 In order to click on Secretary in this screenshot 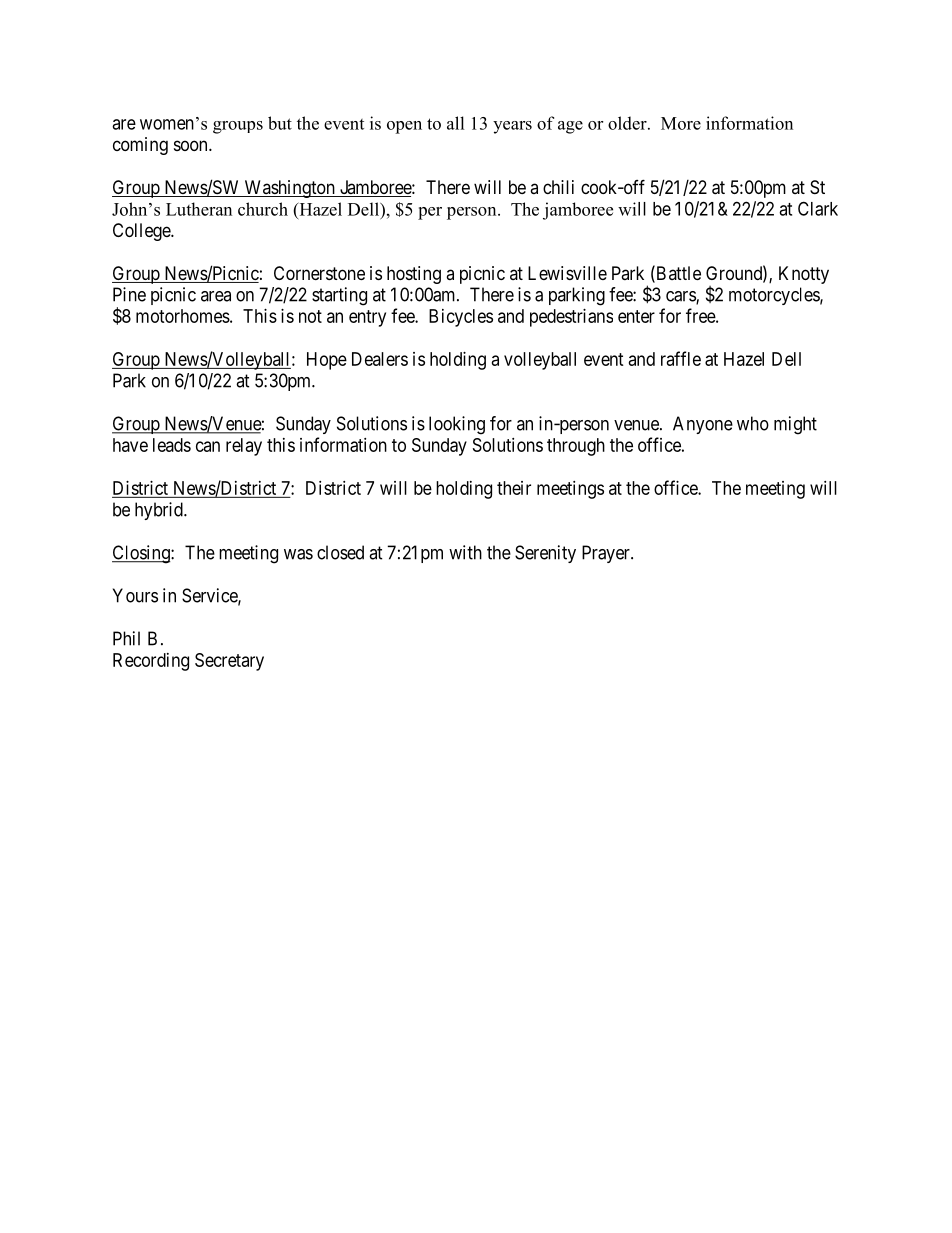, I will do `click(229, 662)`.
